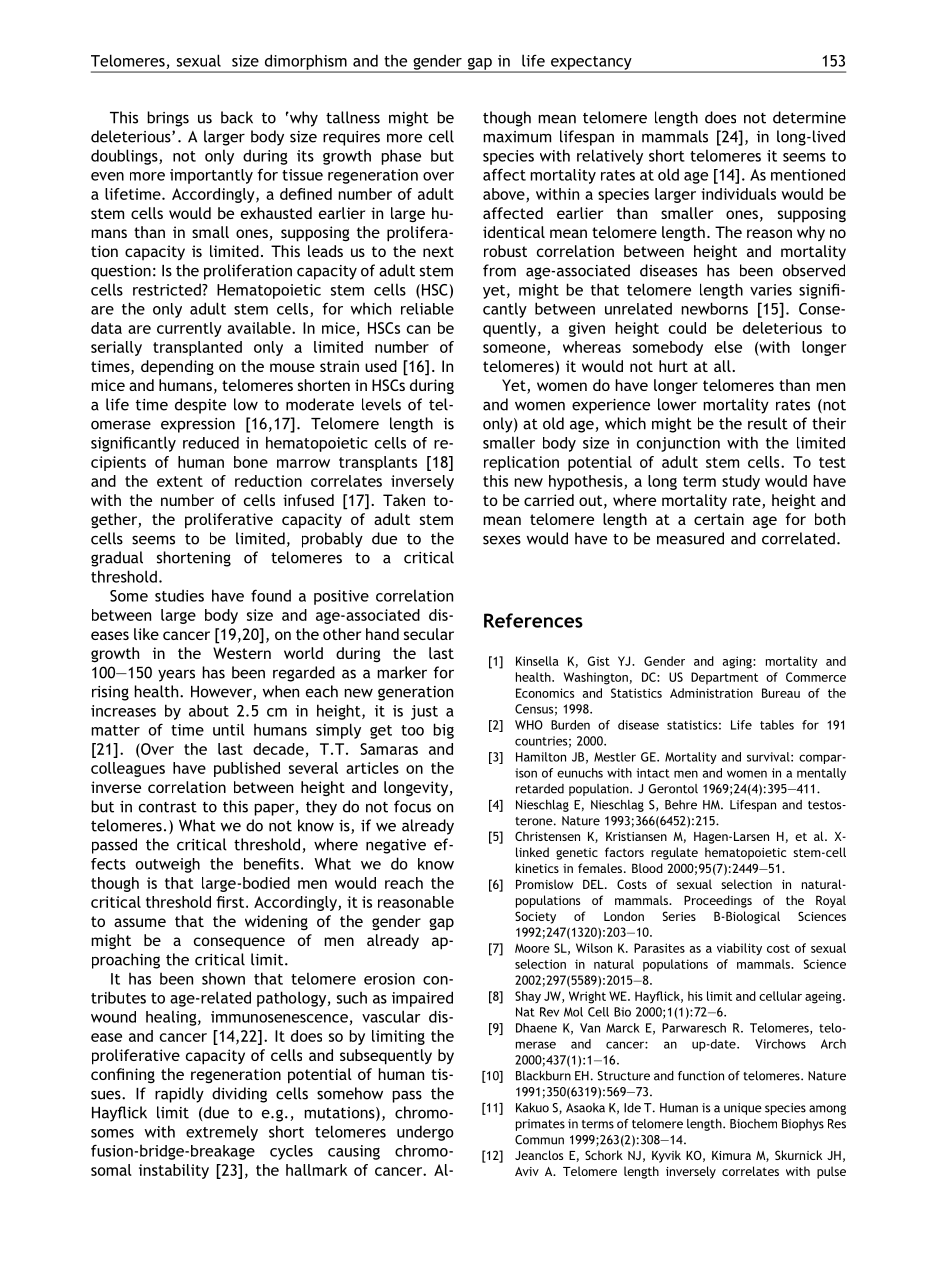 This screenshot has height=1271, width=952. I want to click on undergo, so click(425, 1133).
